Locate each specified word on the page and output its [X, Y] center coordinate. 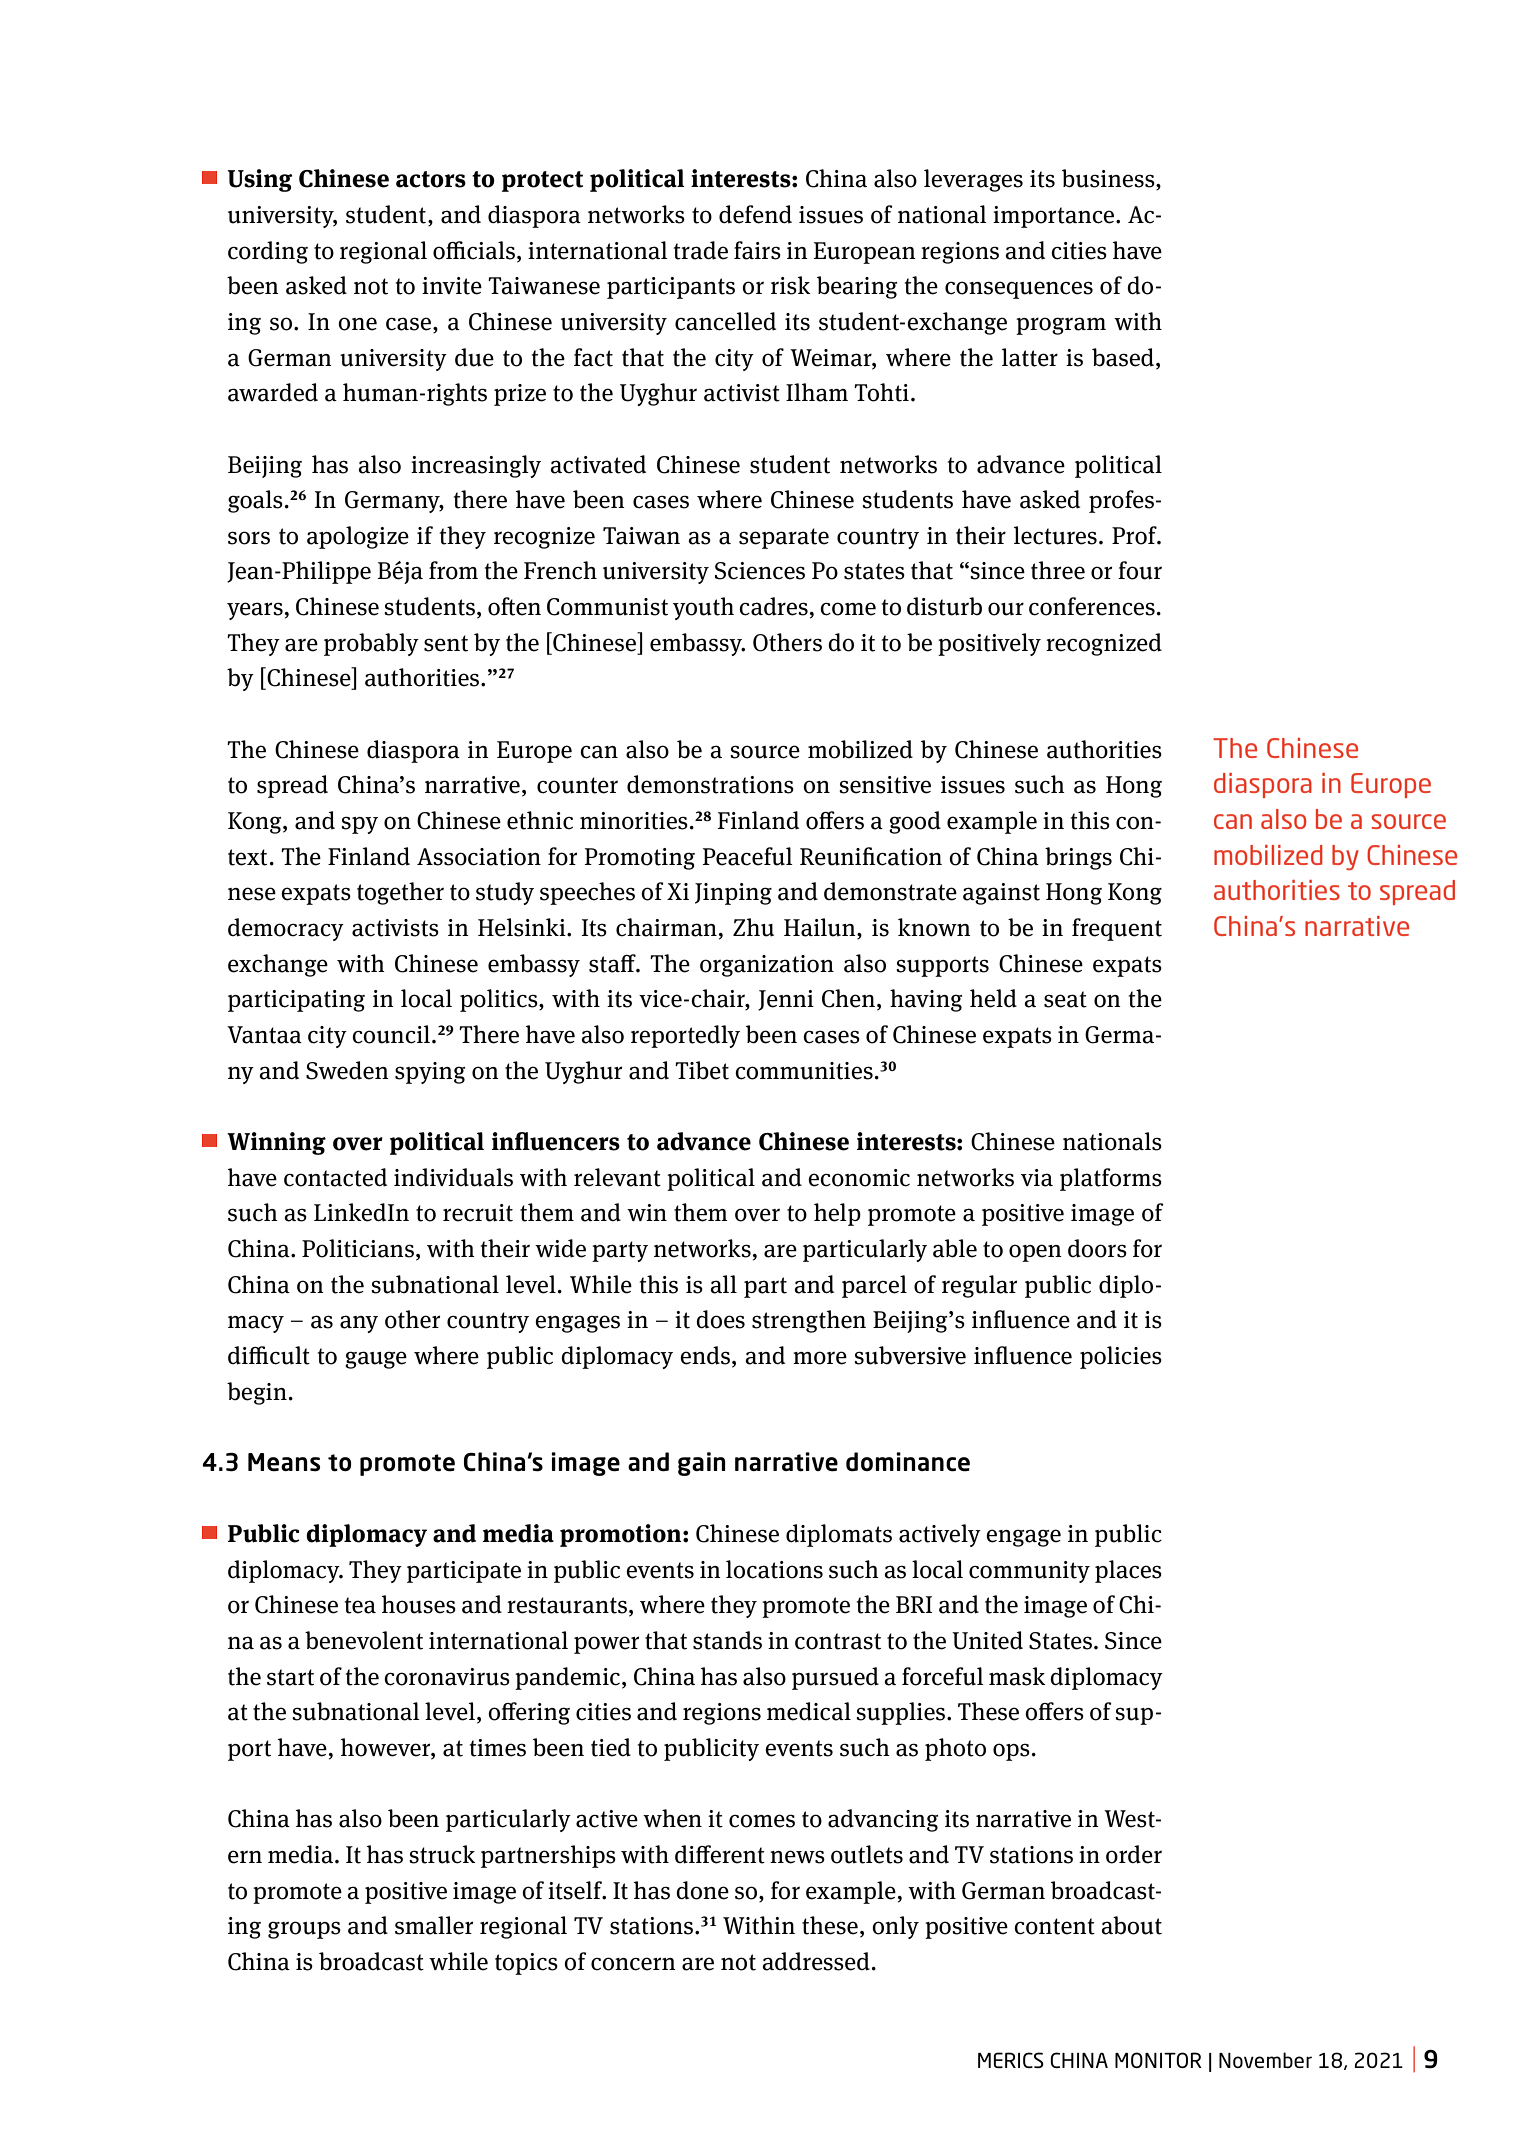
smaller [434, 1925]
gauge [376, 1360]
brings [1078, 858]
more [820, 1358]
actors [431, 179]
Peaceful [747, 856]
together [400, 893]
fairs [757, 250]
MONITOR [1158, 2060]
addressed [816, 1961]
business [1109, 179]
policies [1121, 1357]
